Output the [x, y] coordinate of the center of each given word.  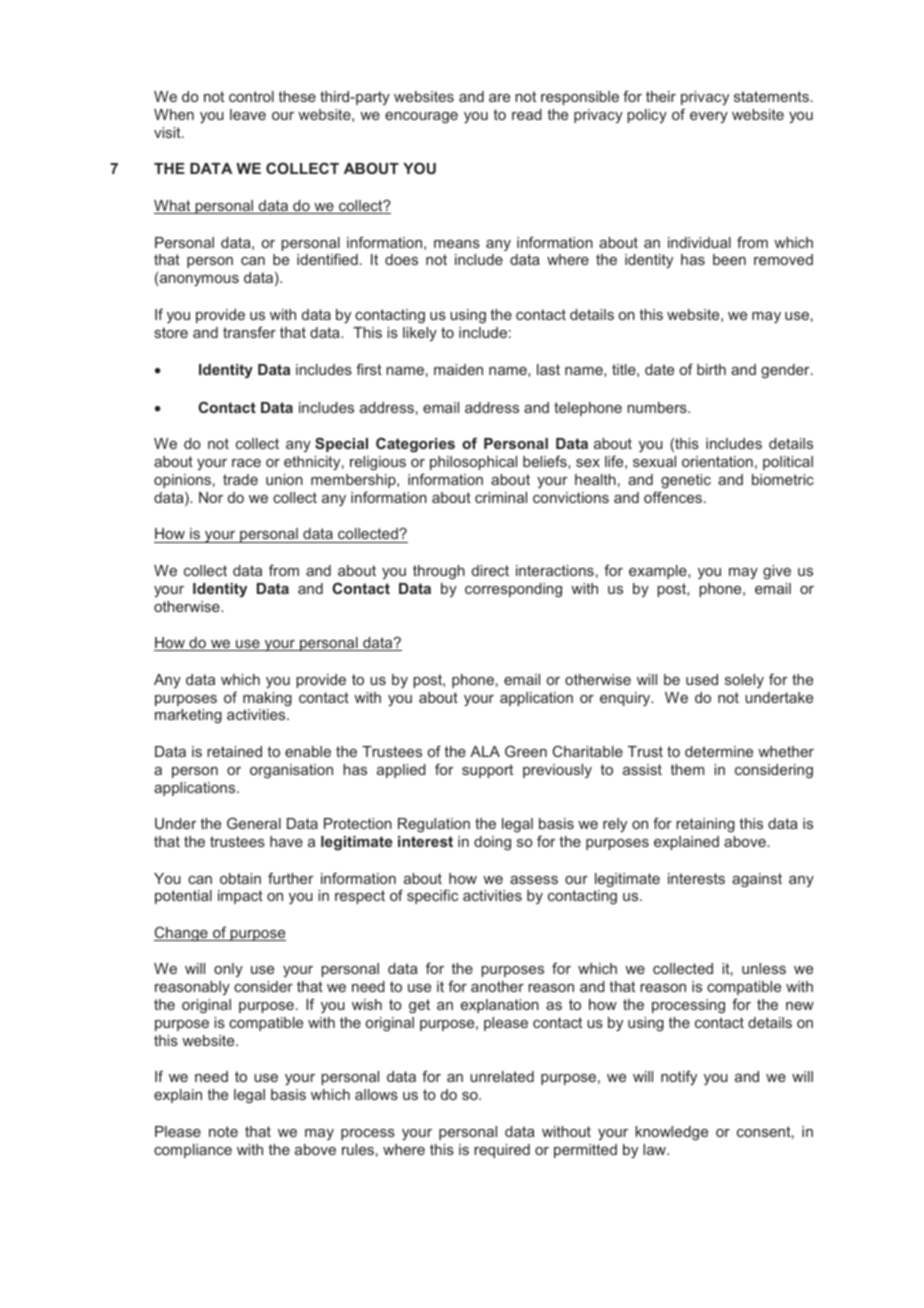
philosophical [473, 463]
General [254, 823]
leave [248, 114]
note [223, 1131]
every [709, 117]
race [246, 463]
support [487, 771]
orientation [717, 461]
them [687, 769]
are [499, 98]
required [502, 1151]
